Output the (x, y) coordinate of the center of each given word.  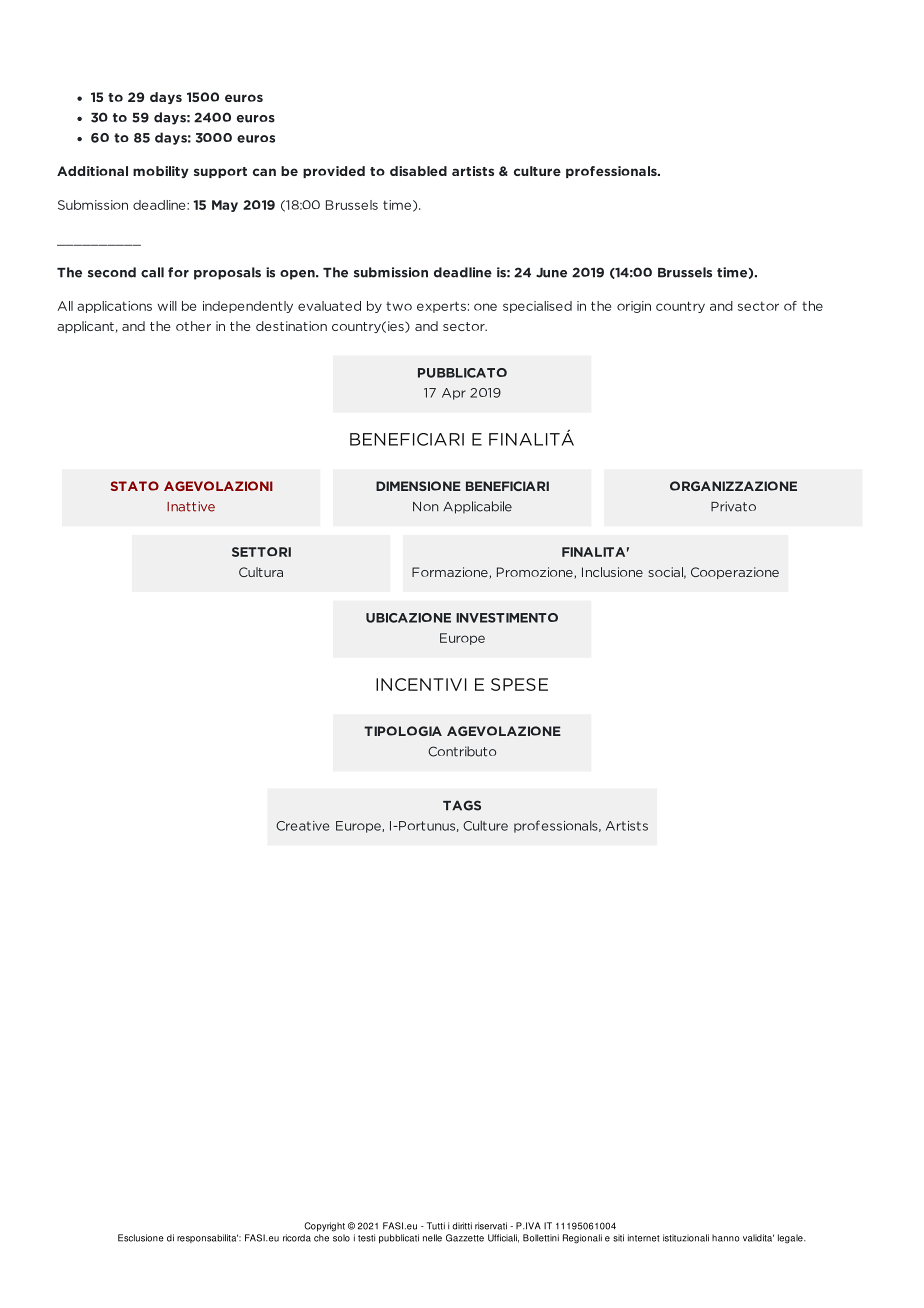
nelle (432, 1238)
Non (426, 506)
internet (644, 1238)
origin (634, 307)
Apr (454, 394)
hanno (726, 1238)
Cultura (261, 572)
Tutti (436, 1226)
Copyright (324, 1227)
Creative (302, 826)
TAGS (462, 805)
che (321, 1238)
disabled (418, 171)
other (193, 326)
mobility (161, 172)
